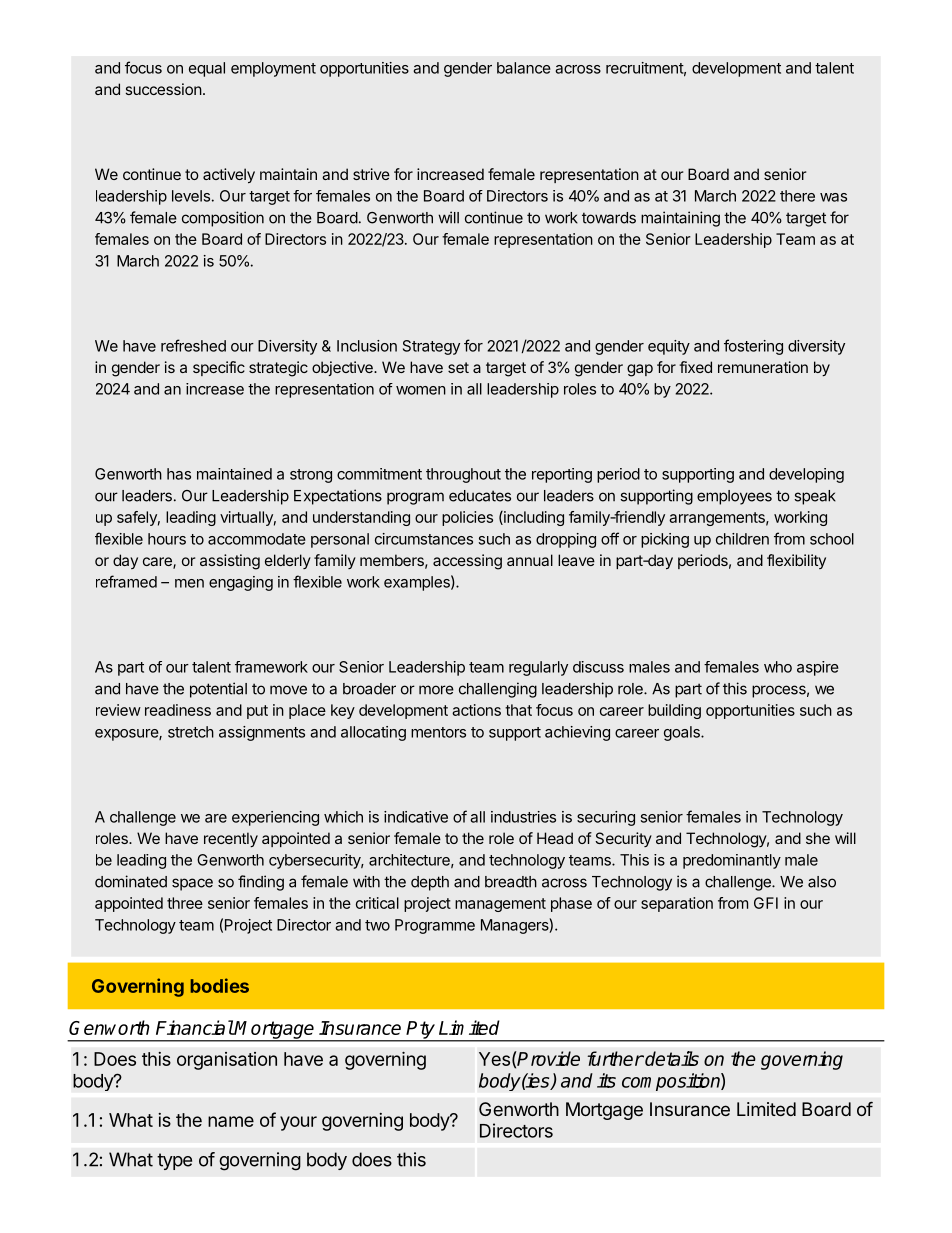 The width and height of the page is (952, 1233). What do you see at coordinates (732, 861) in the page?
I see `predominantly` at bounding box center [732, 861].
